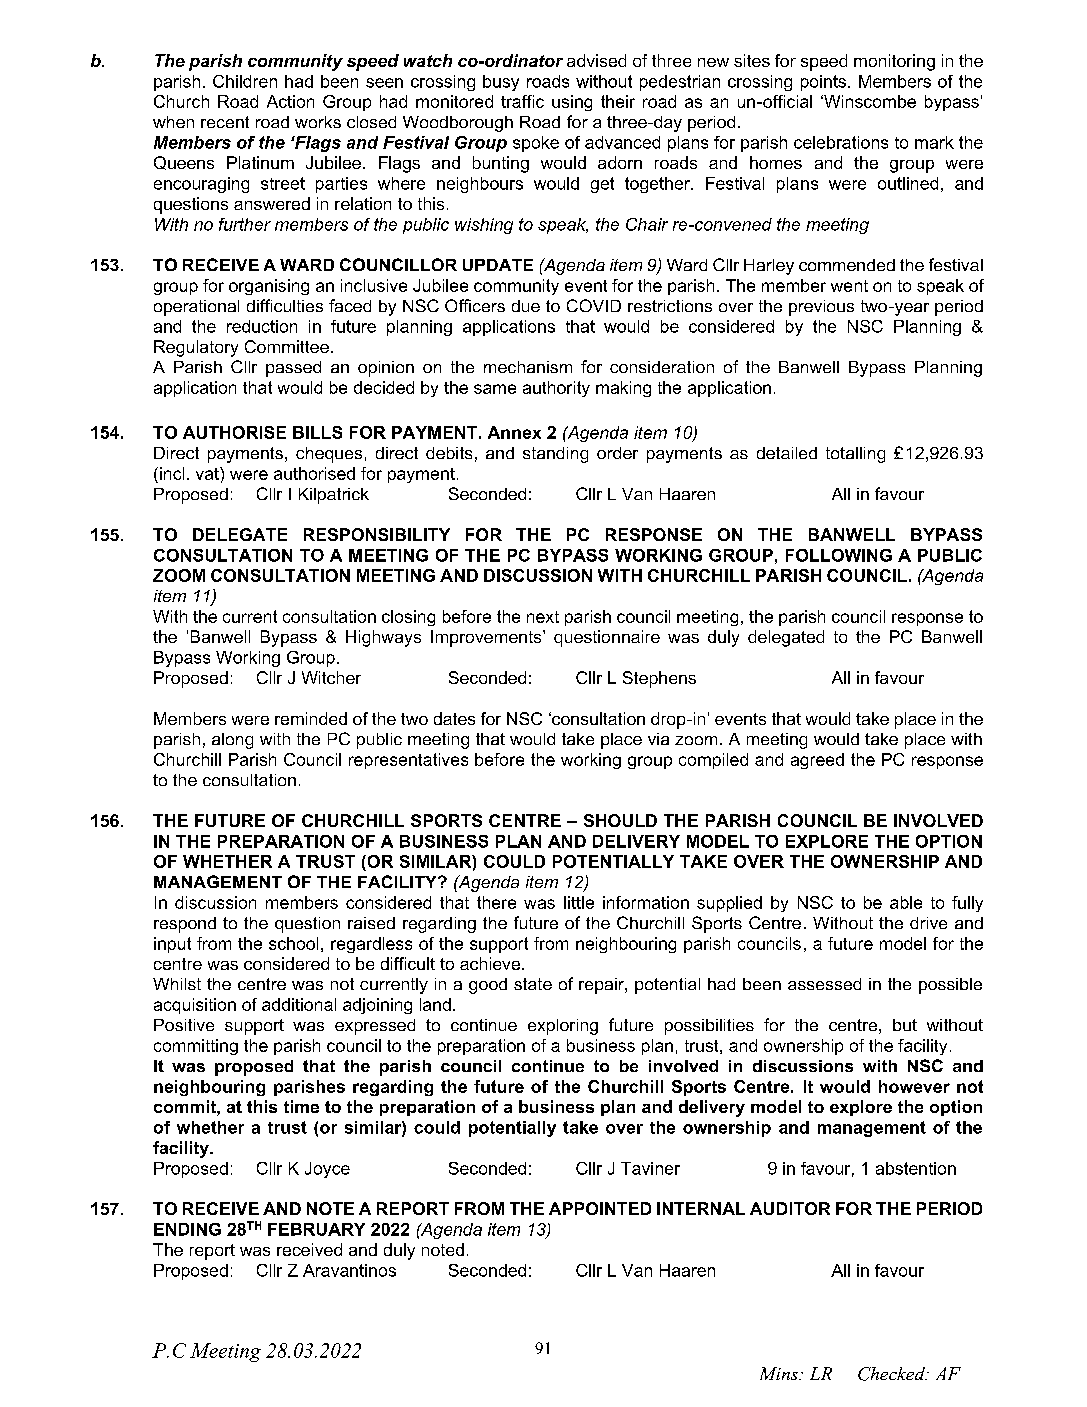  Describe the element at coordinates (316, 1229) in the document. I see `FEBRUARY` at that location.
